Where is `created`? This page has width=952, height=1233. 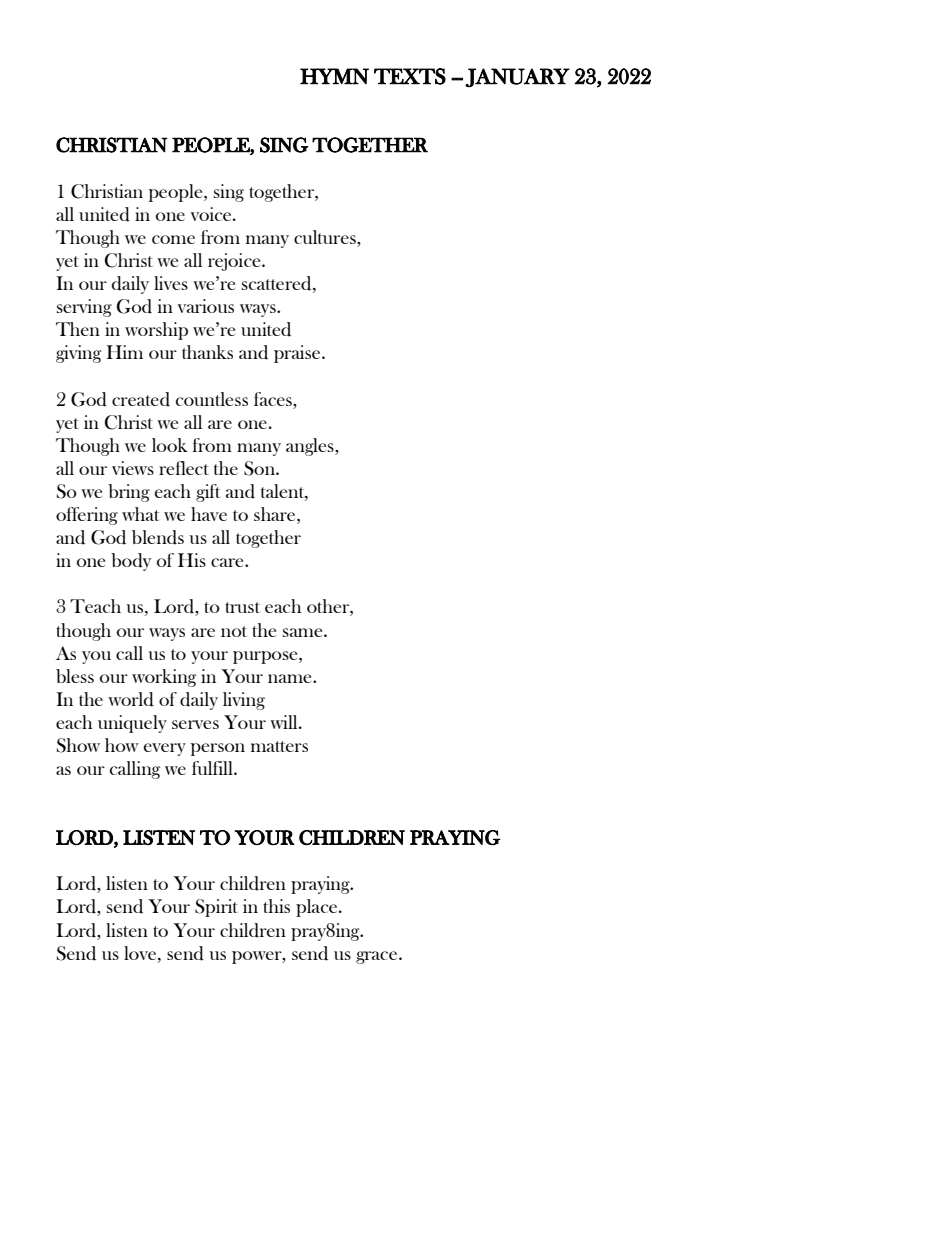 created is located at coordinates (141, 399).
